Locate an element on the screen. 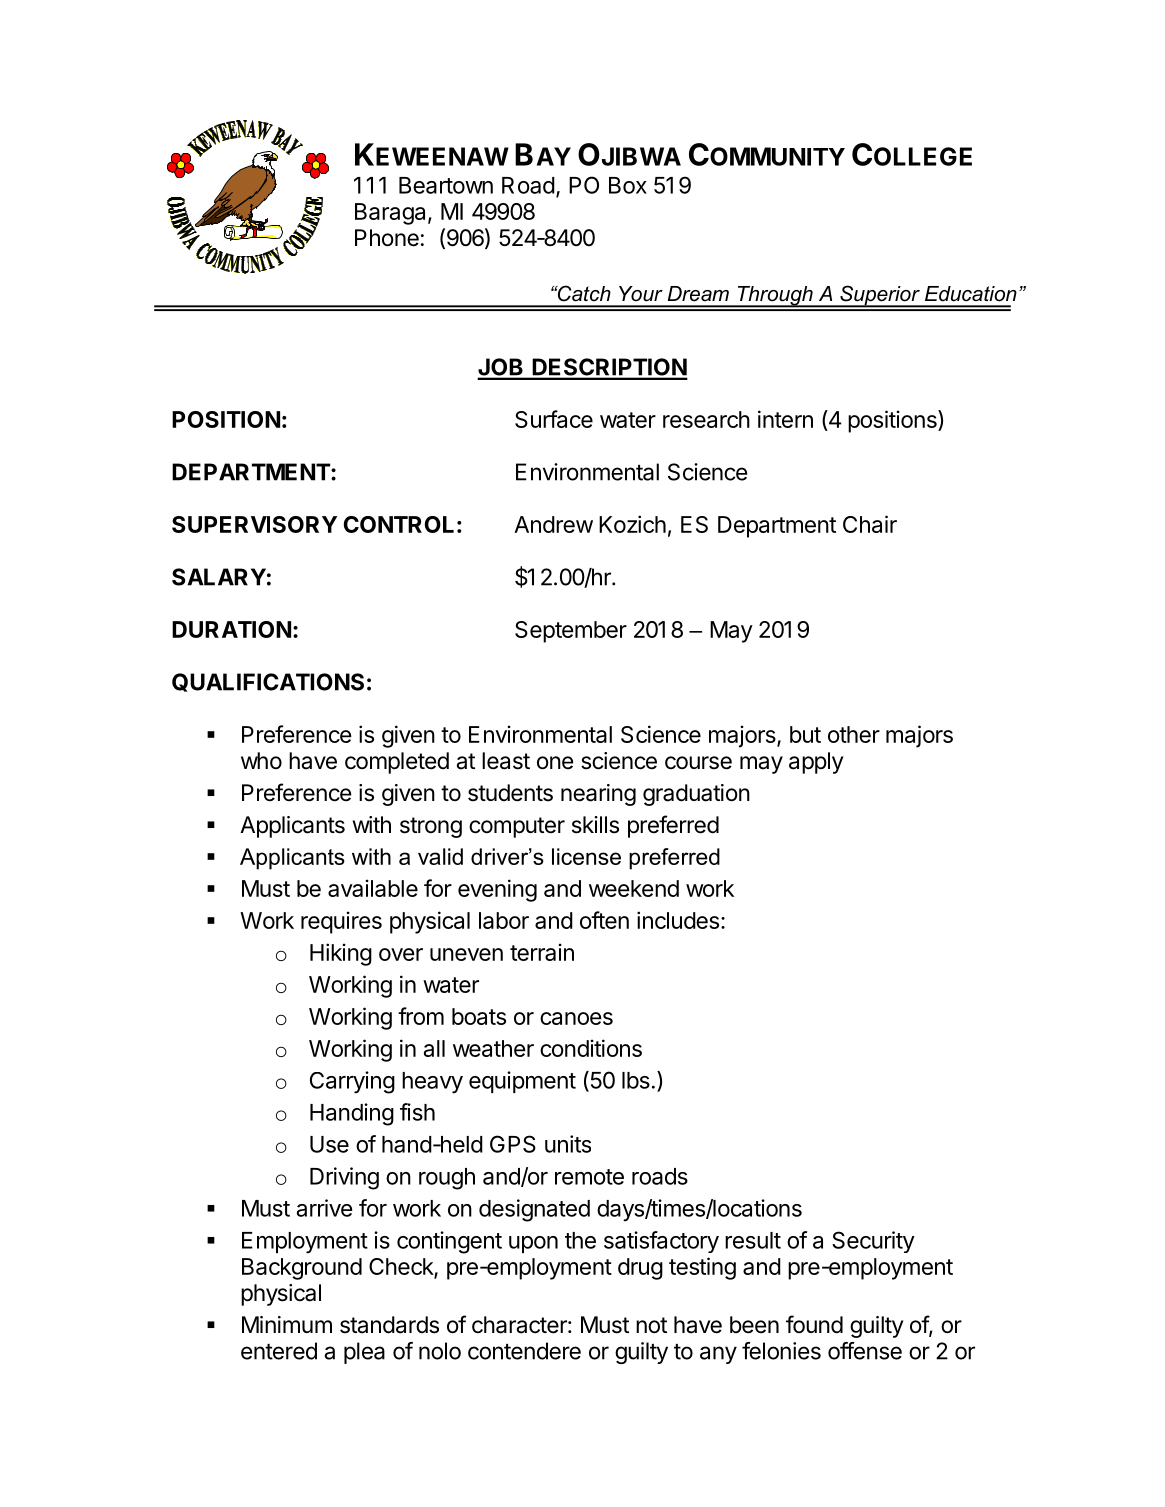 The width and height of the screenshot is (1165, 1507). who is located at coordinates (261, 761).
